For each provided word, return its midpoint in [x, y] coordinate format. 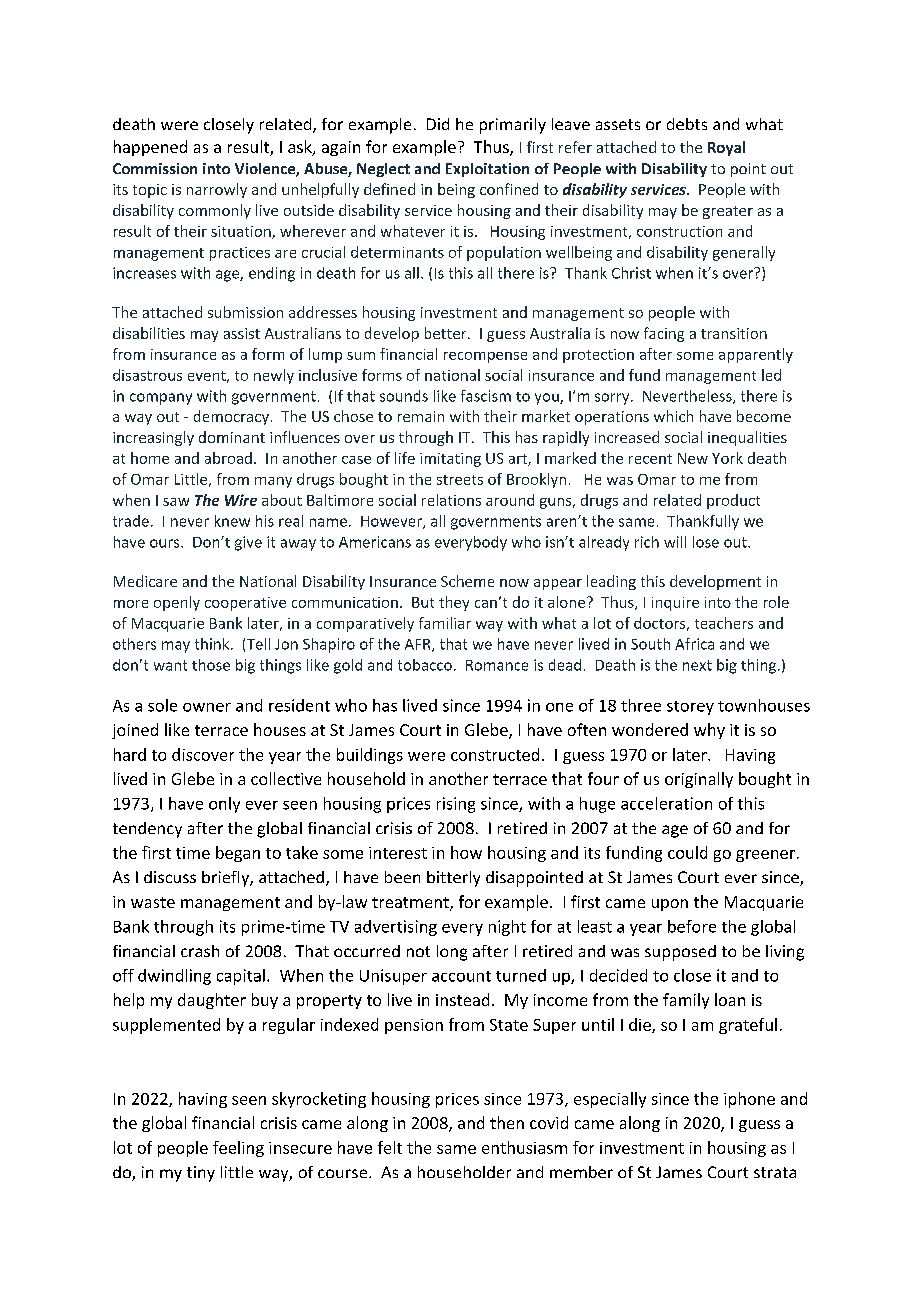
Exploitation [487, 170]
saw [176, 502]
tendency [147, 830]
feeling [238, 1149]
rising [456, 805]
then [507, 1122]
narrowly [217, 190]
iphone [749, 1100]
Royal [726, 148]
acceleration [666, 803]
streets [460, 480]
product [733, 501]
